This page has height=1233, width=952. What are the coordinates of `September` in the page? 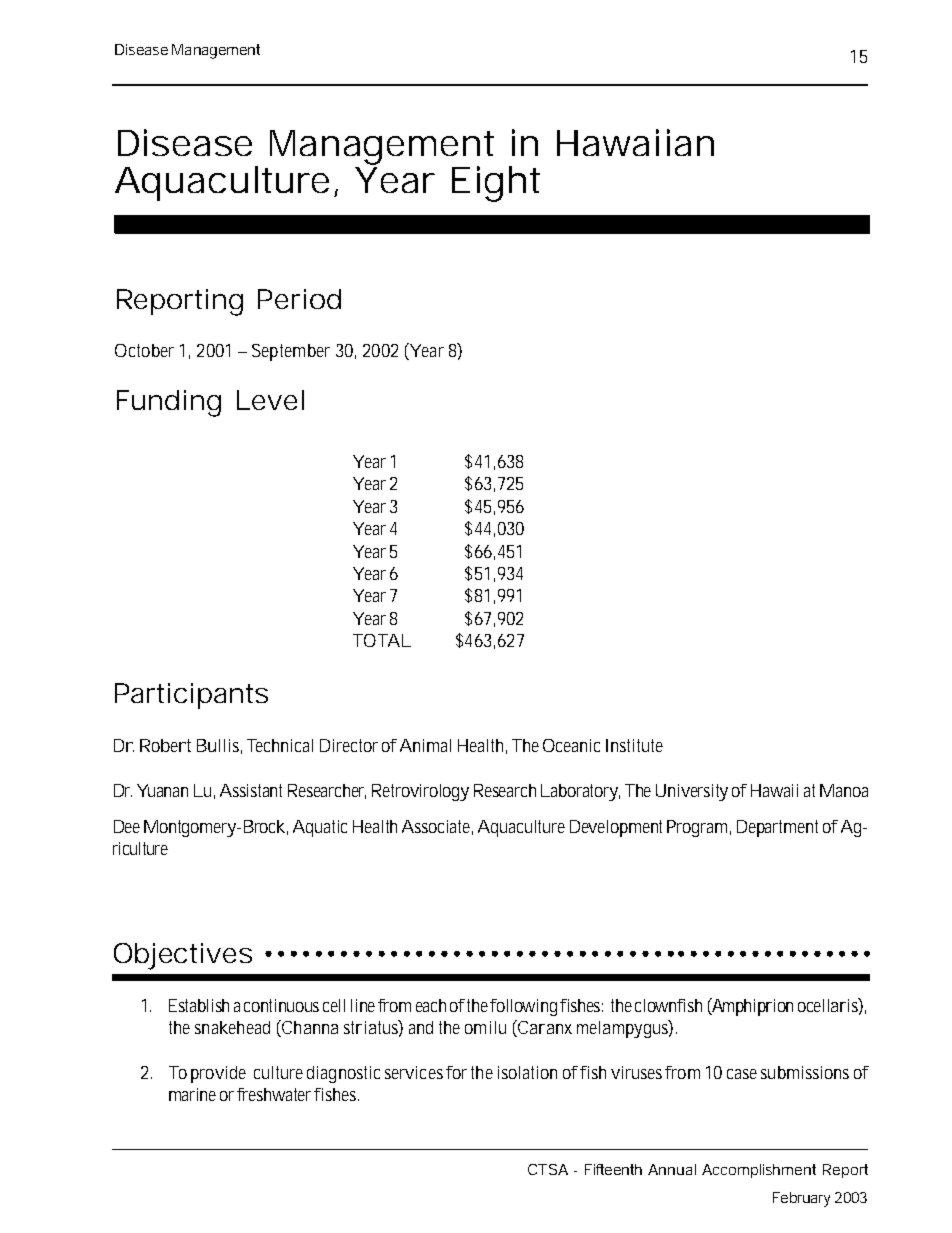 It's located at (291, 352).
